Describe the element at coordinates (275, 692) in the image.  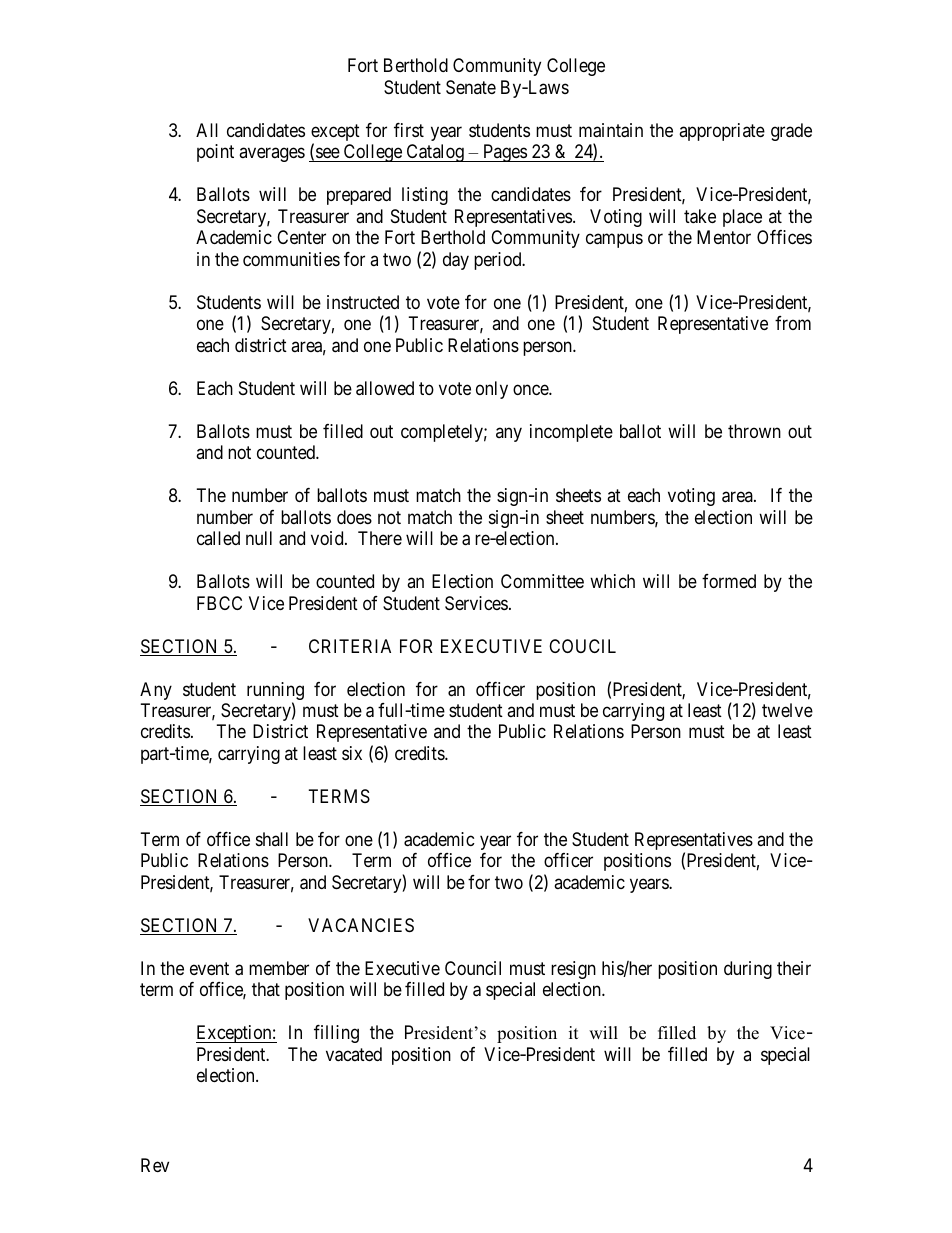
I see `running` at that location.
